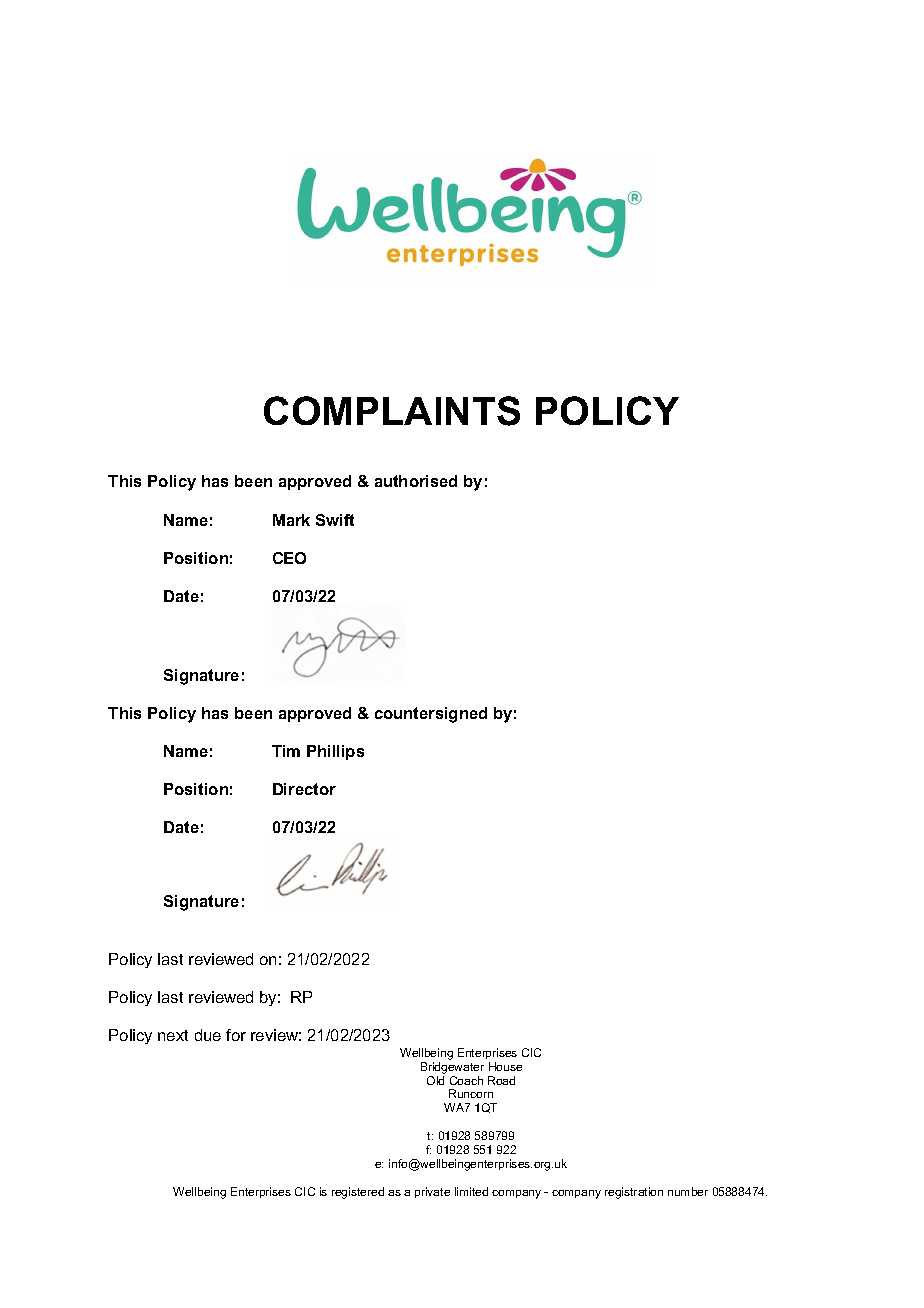 The height and width of the document is (1308, 924). I want to click on Director, so click(304, 789).
